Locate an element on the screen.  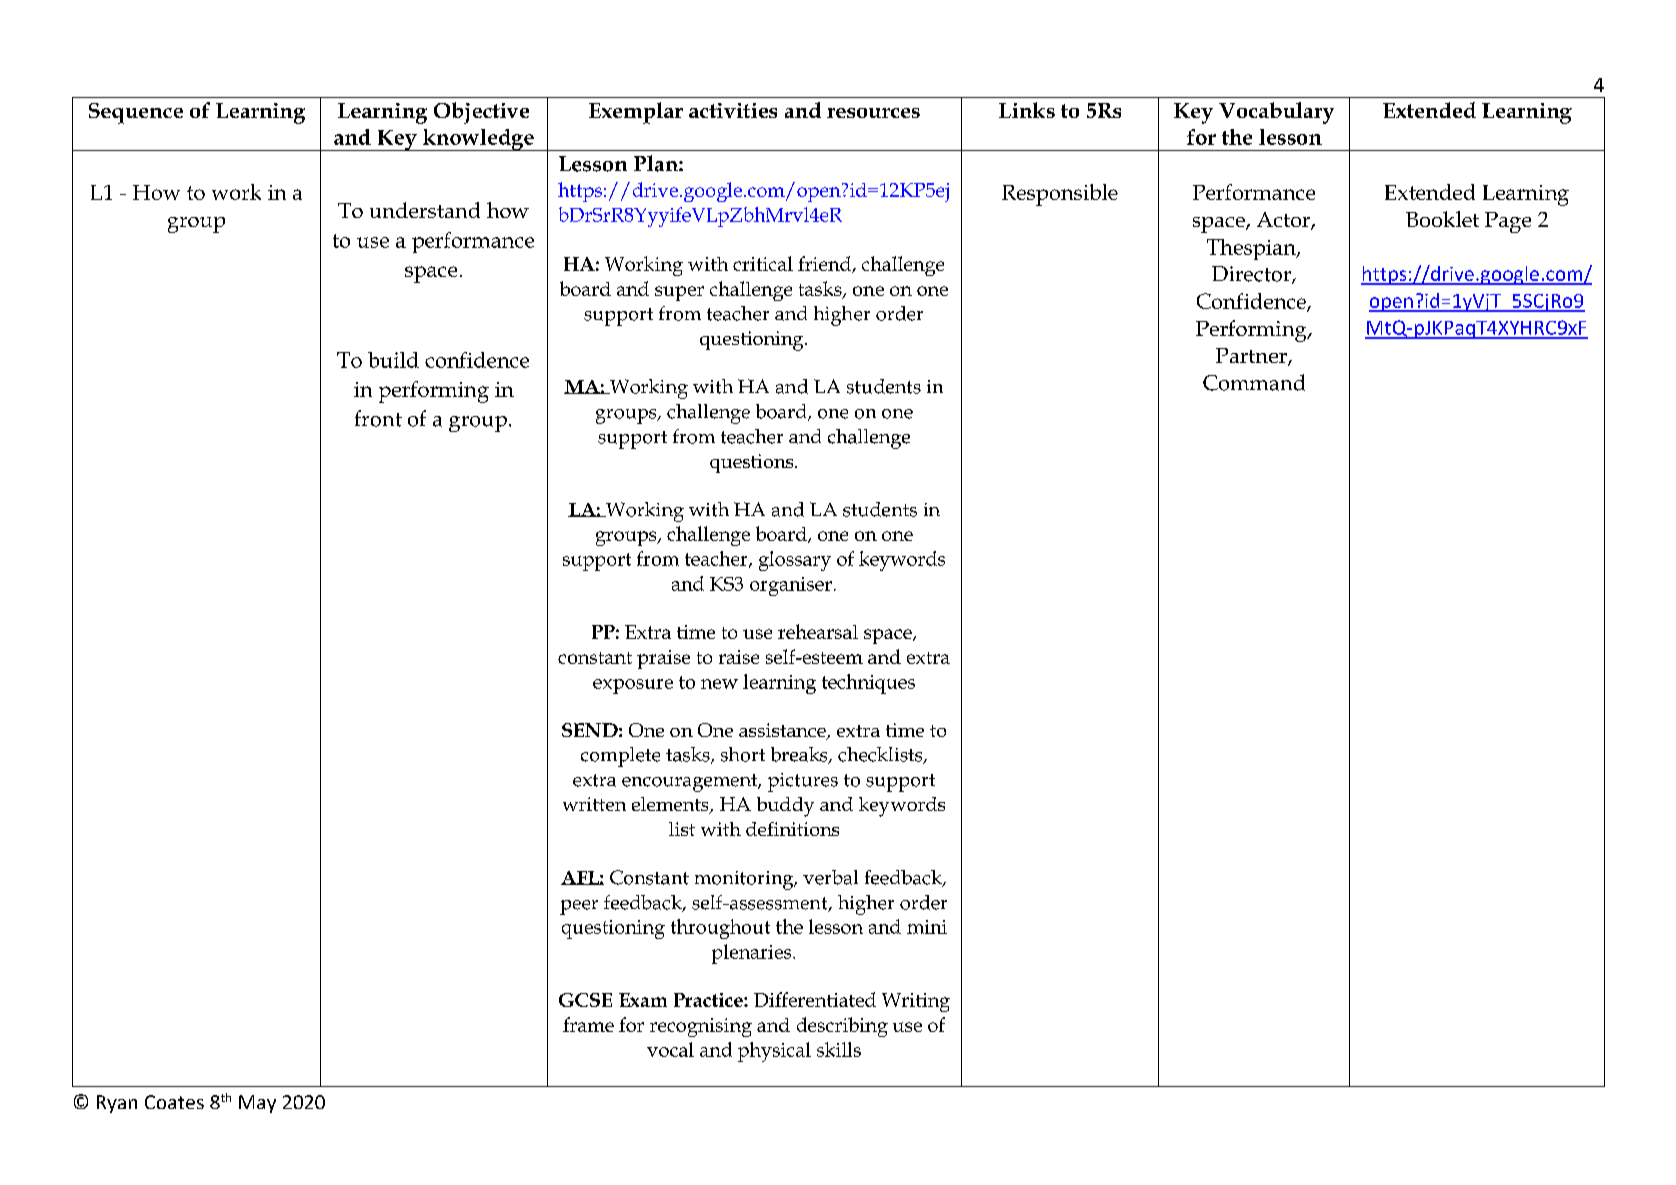
front is located at coordinates (378, 418).
